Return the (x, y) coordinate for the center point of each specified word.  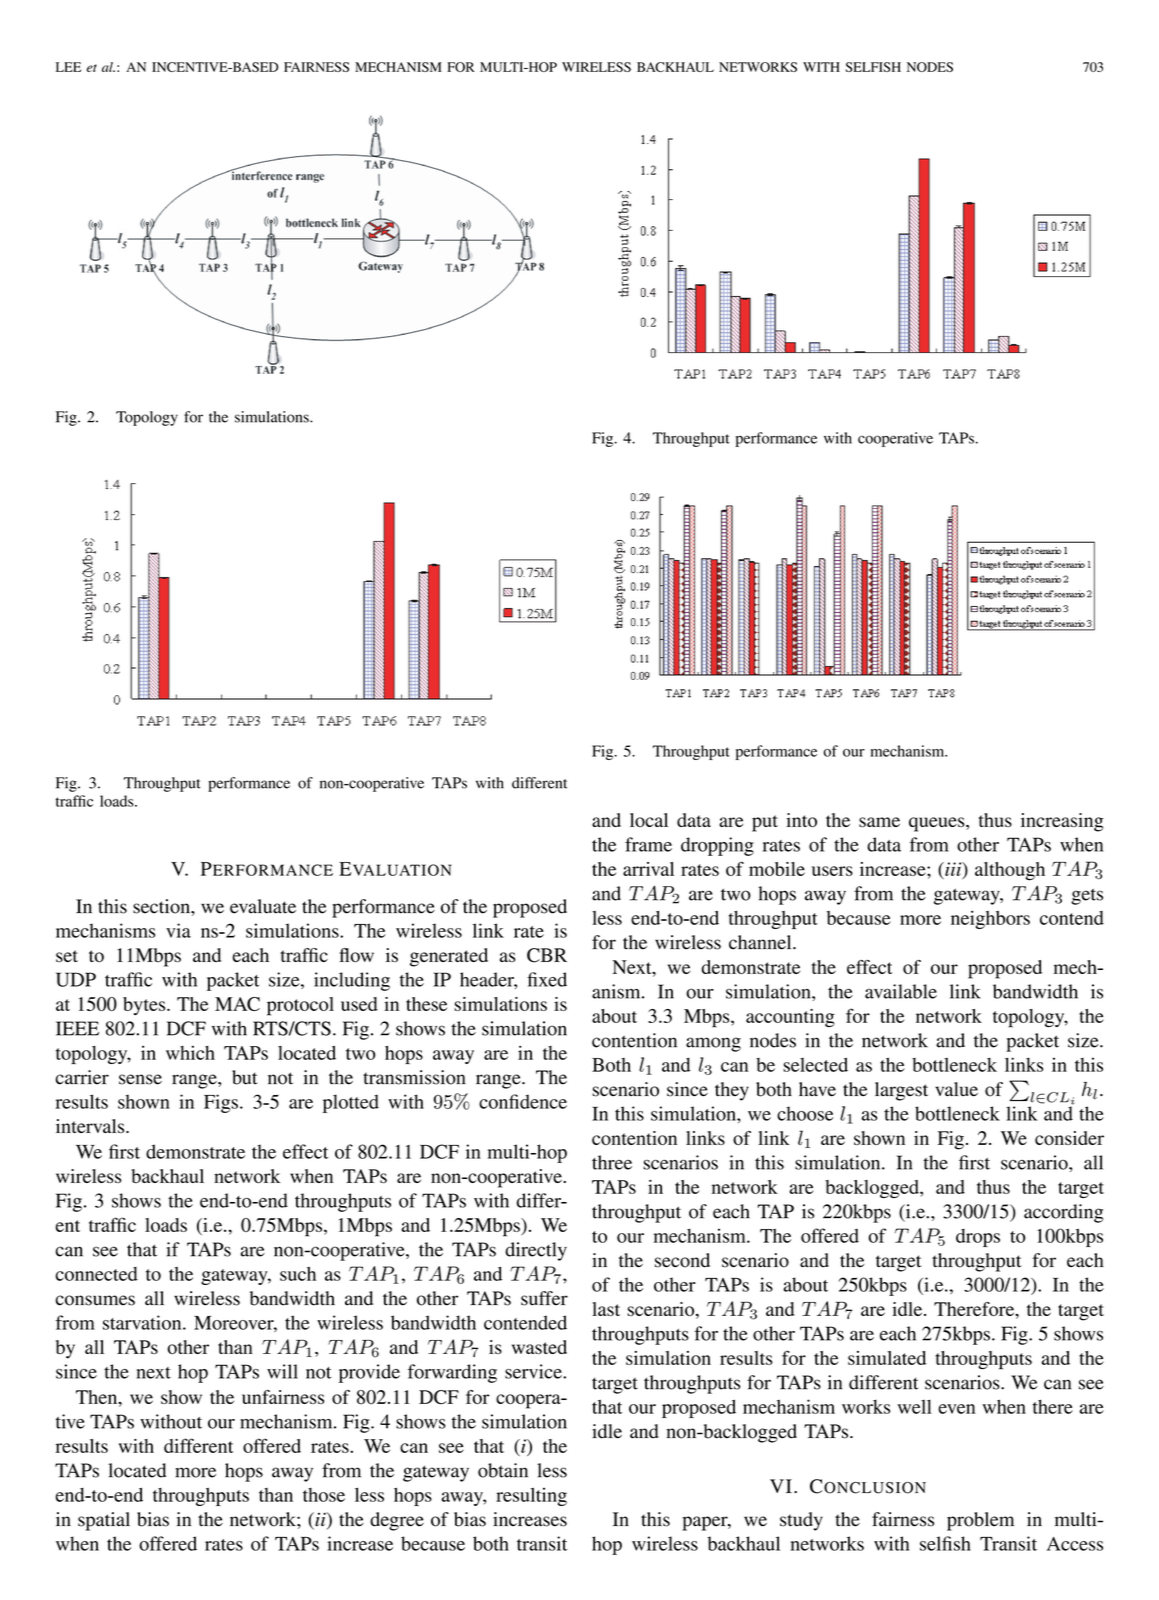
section (162, 906)
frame (648, 844)
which (190, 1052)
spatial (104, 1521)
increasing (1062, 822)
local (649, 820)
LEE (68, 67)
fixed (547, 979)
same (879, 822)
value (956, 1089)
